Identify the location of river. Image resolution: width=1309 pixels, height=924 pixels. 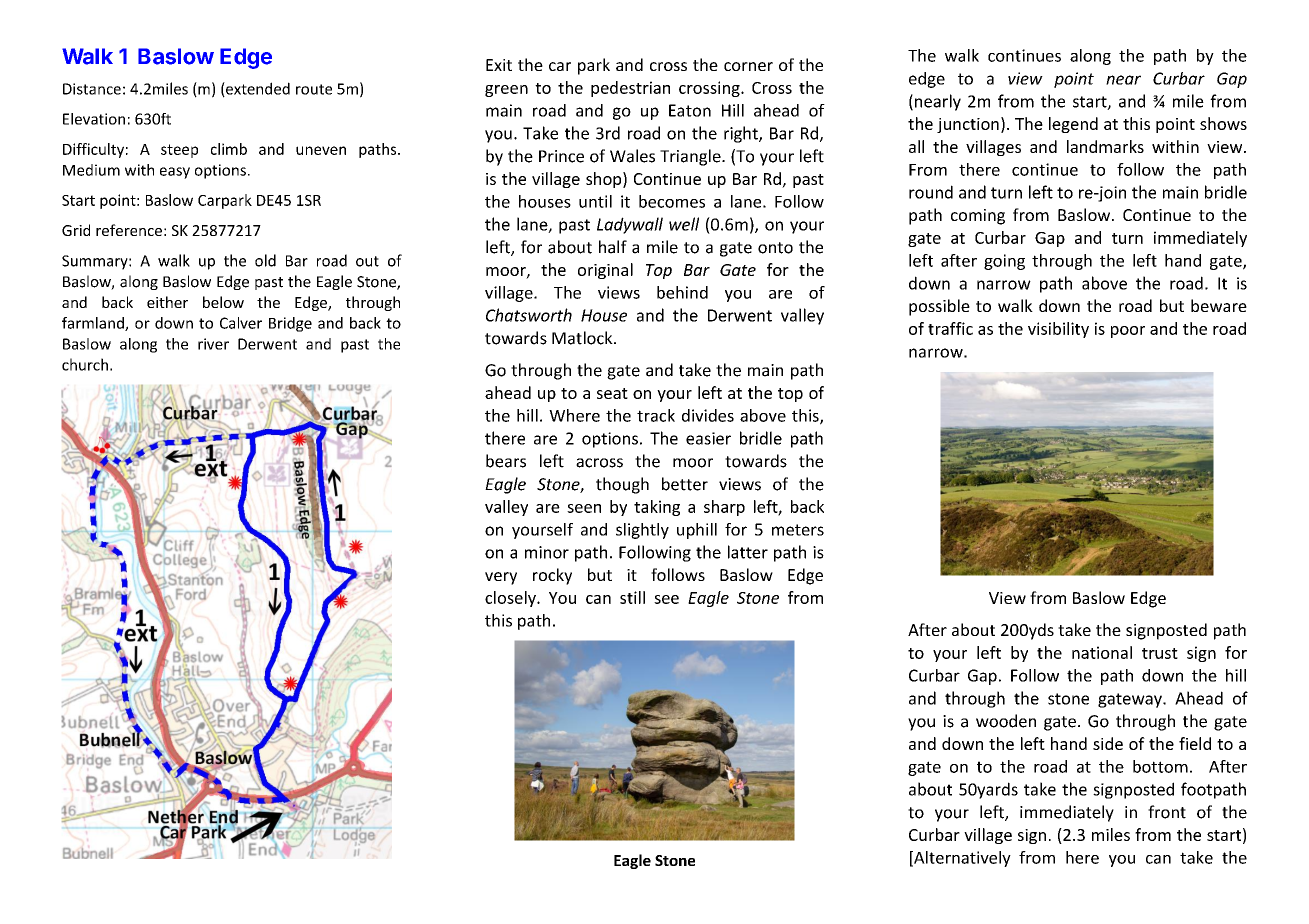
(213, 344).
